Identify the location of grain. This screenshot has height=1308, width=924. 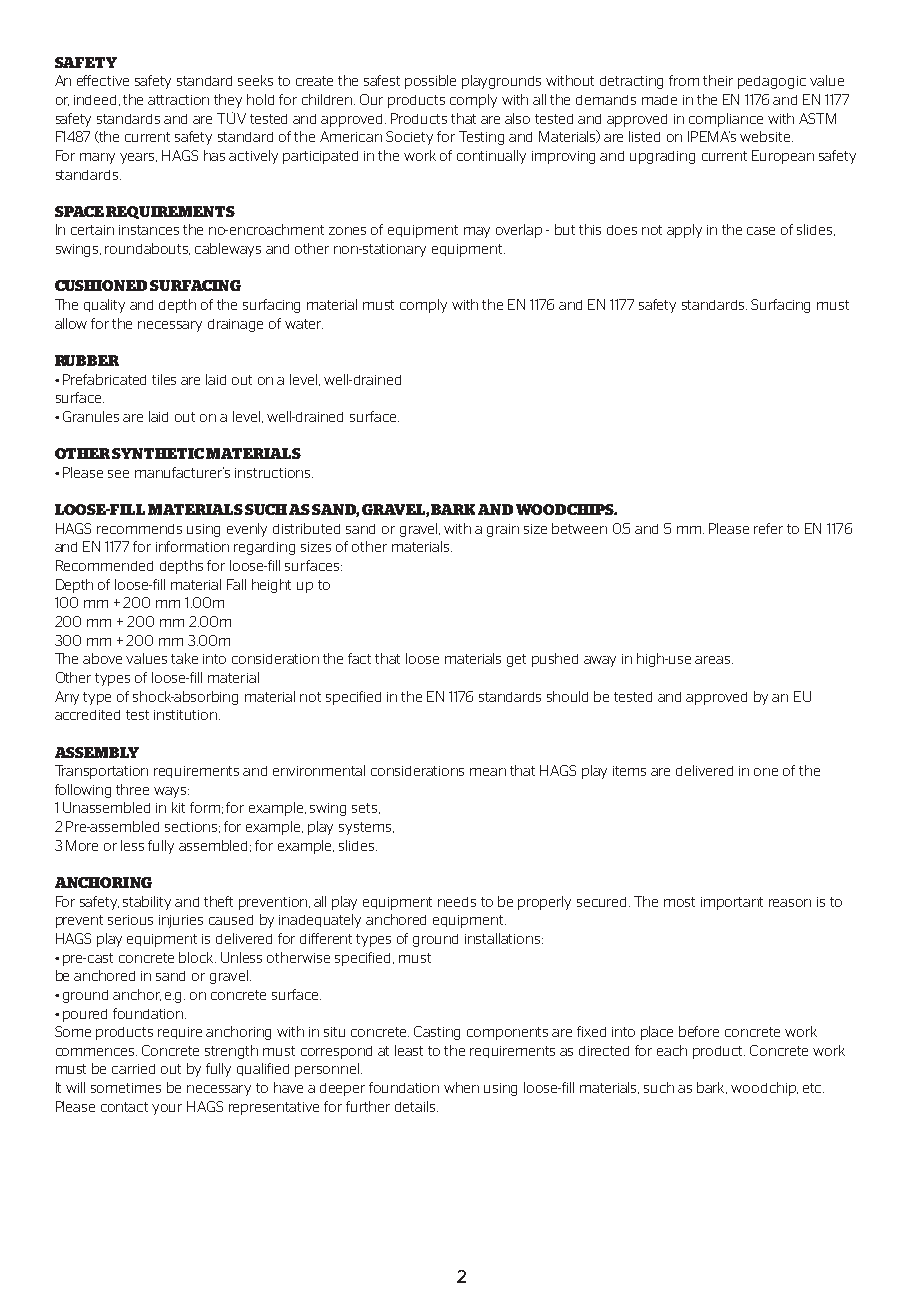
(503, 530).
